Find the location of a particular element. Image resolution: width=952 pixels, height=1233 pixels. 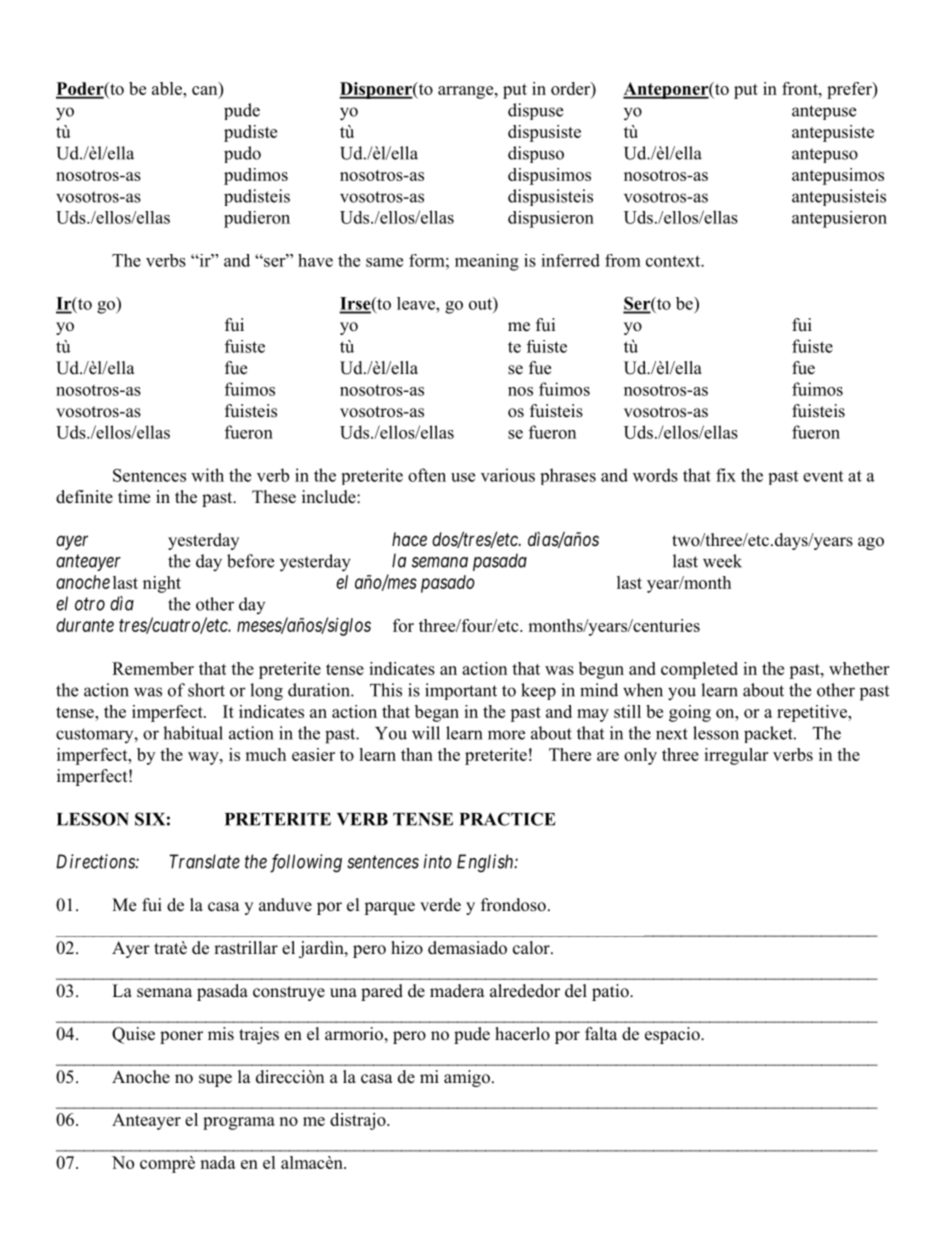

night is located at coordinates (162, 584).
